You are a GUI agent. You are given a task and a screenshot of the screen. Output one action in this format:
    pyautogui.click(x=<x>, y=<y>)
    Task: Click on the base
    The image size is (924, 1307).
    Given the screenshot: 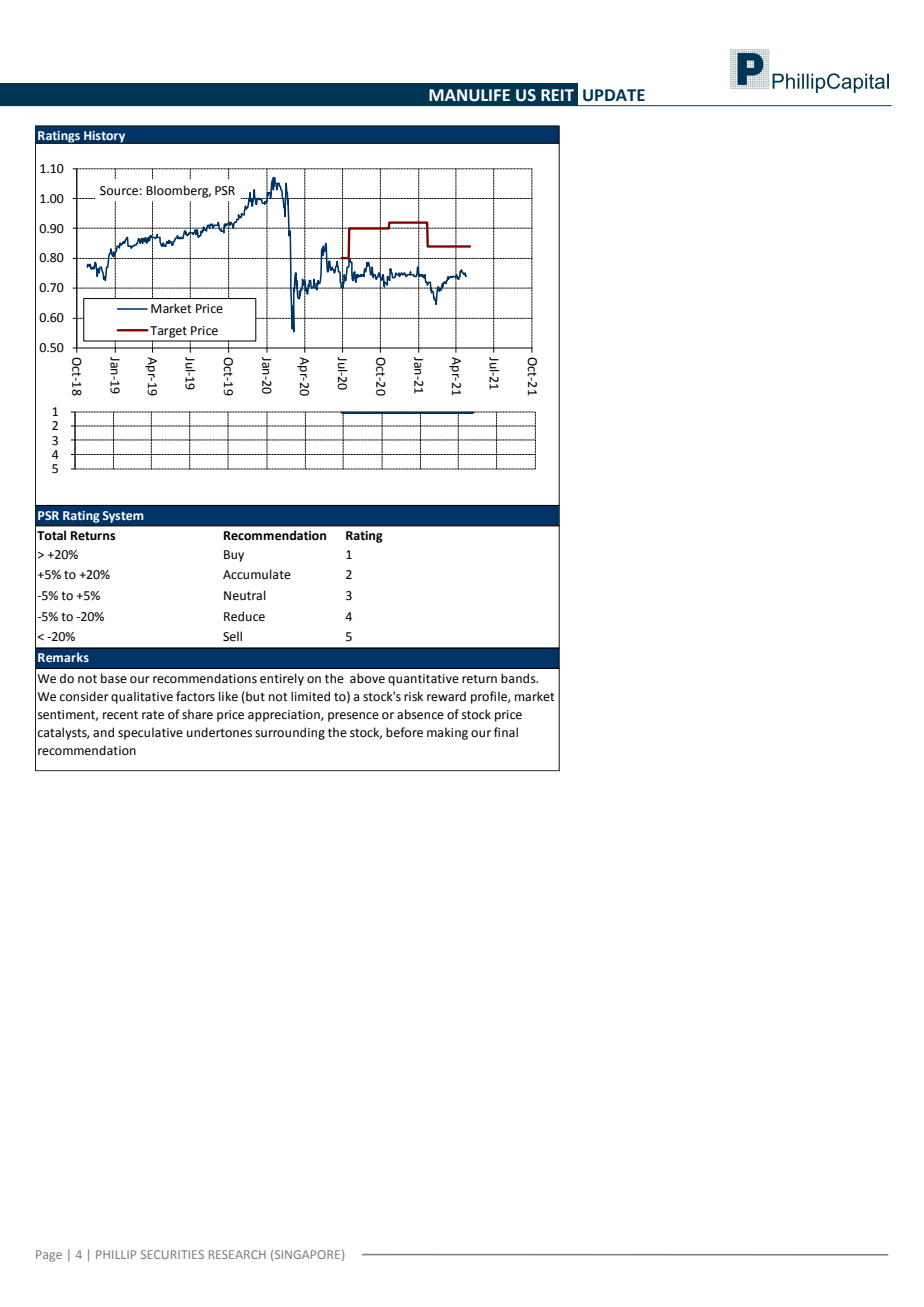 What is the action you would take?
    pyautogui.click(x=114, y=678)
